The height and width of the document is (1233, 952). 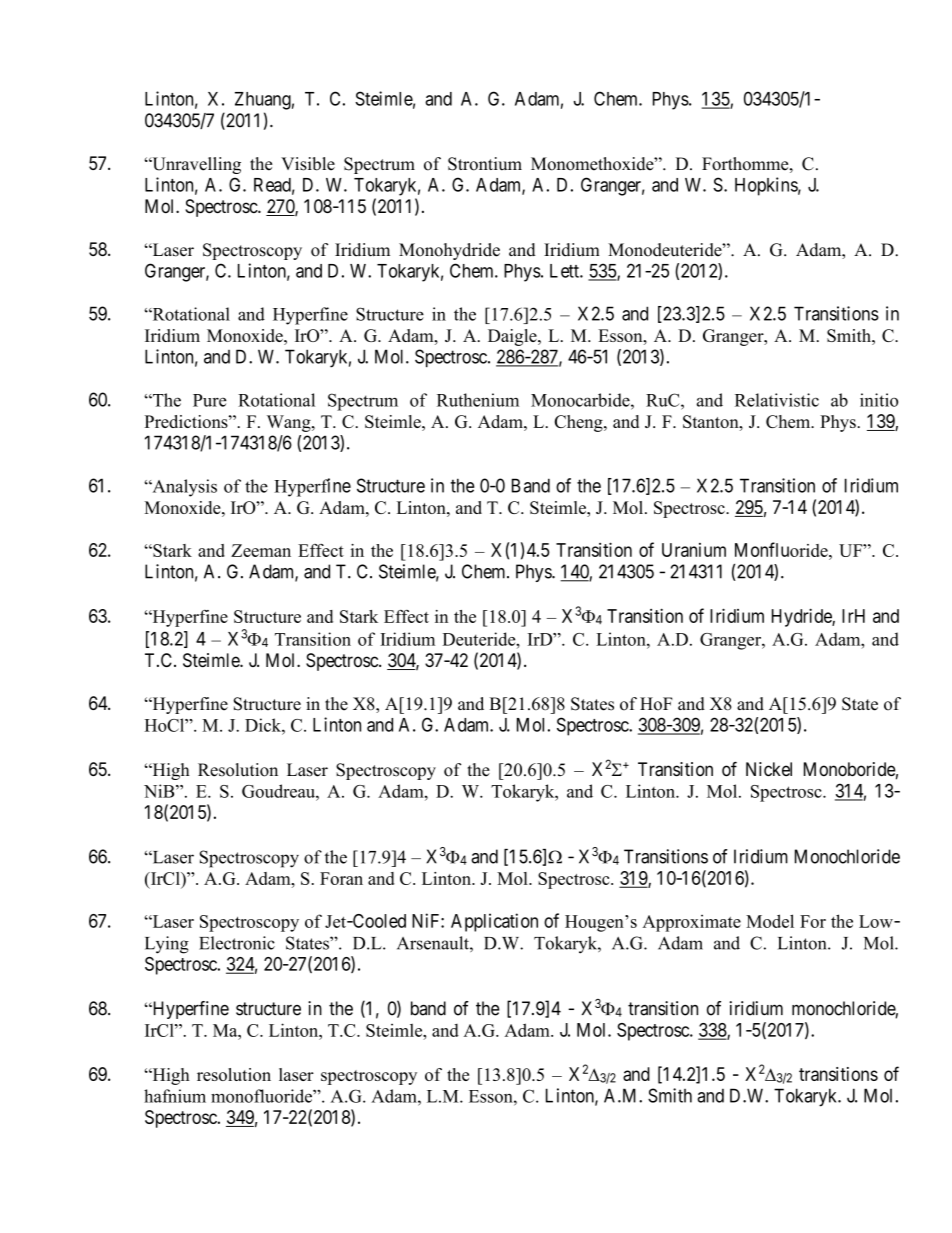 I want to click on Uranium, so click(x=694, y=550).
